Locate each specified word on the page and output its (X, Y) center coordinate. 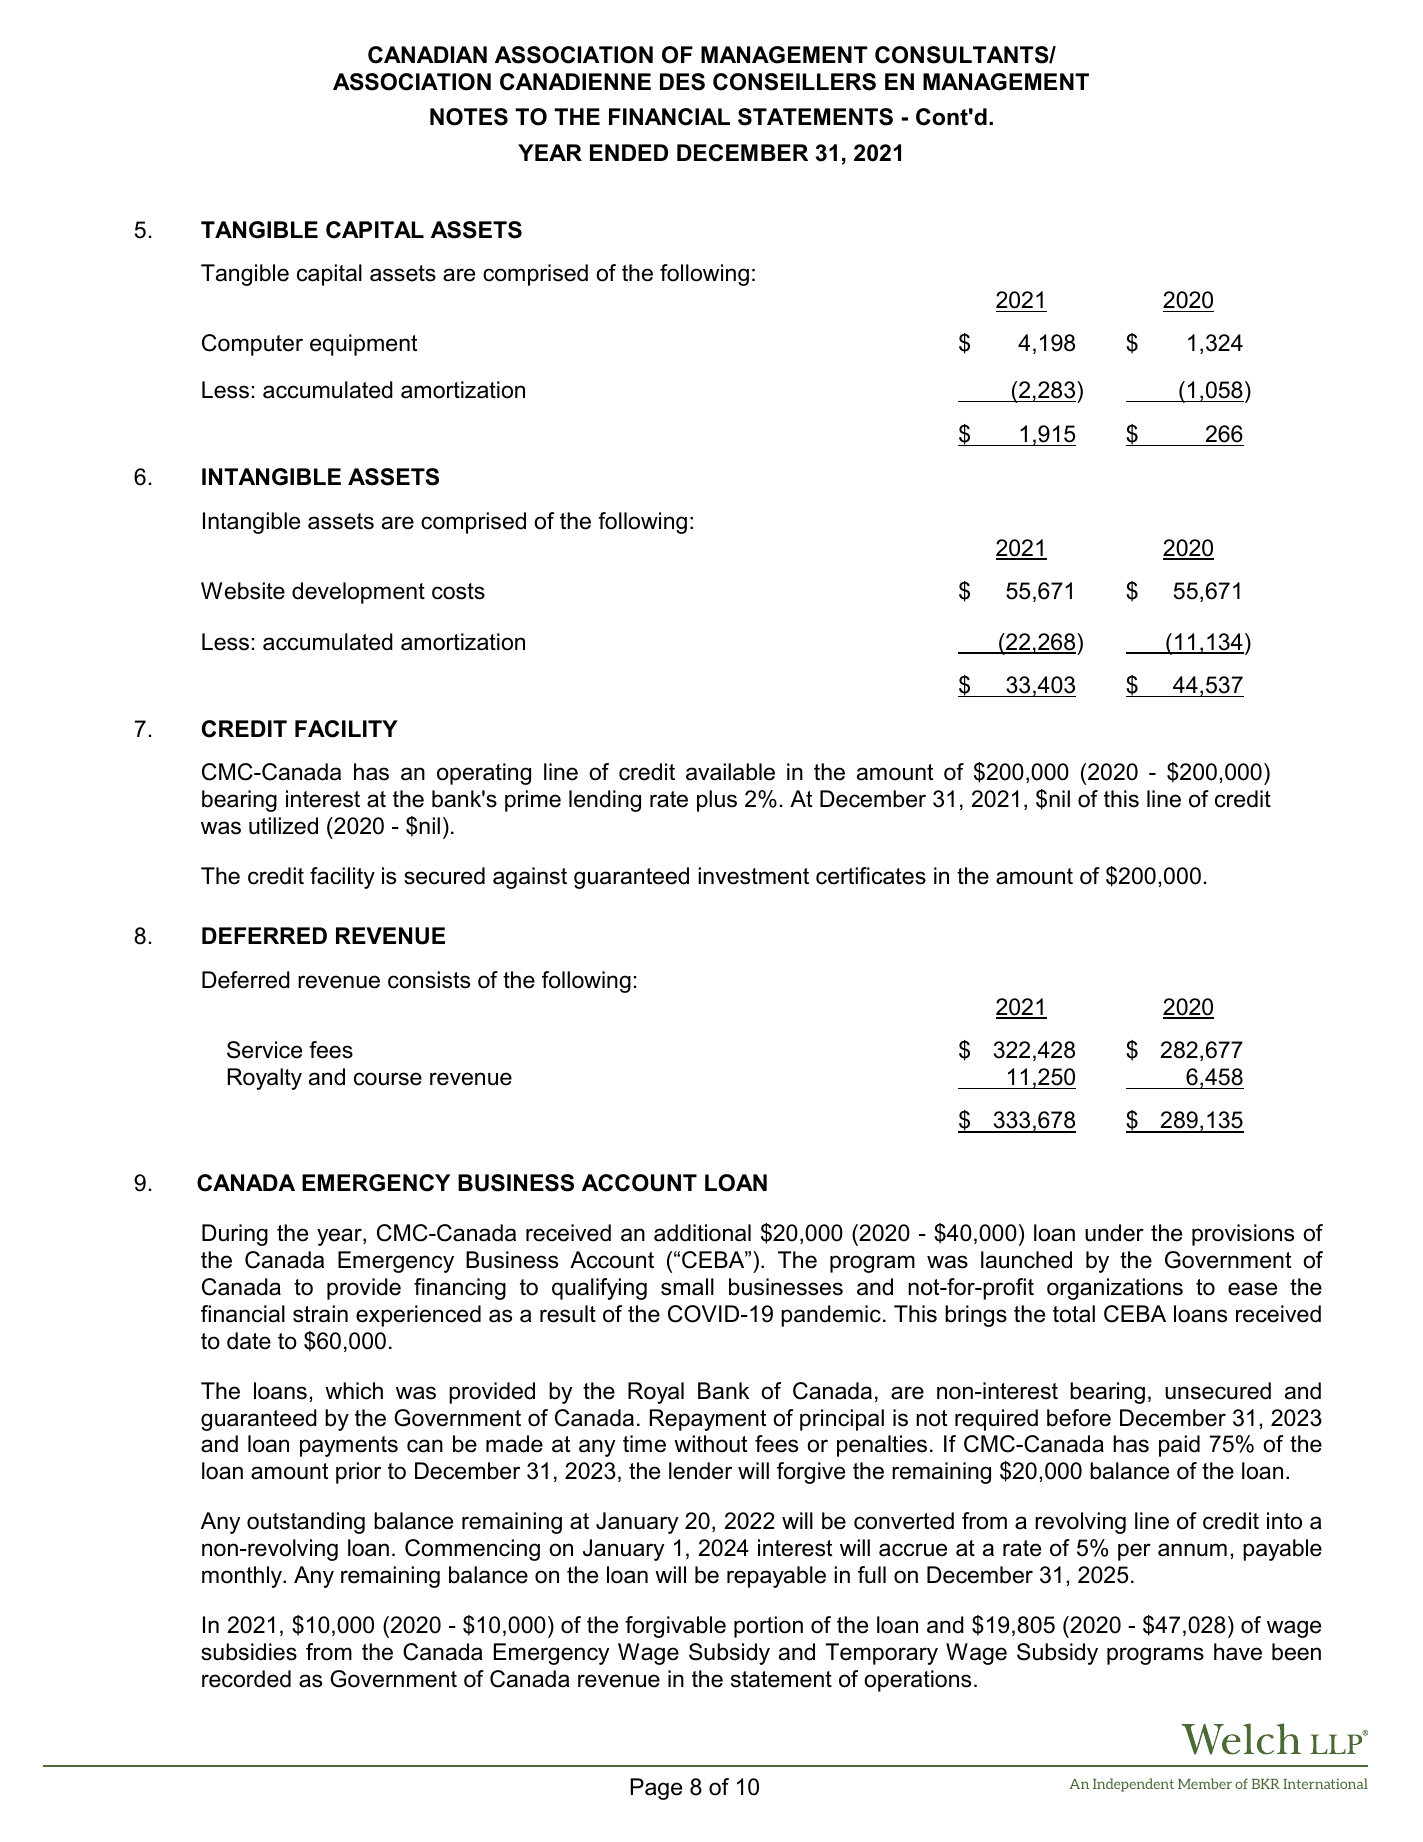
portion (768, 1627)
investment (753, 876)
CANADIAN (427, 55)
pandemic (831, 1316)
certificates (871, 876)
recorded (246, 1679)
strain (320, 1314)
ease (1252, 1289)
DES (682, 82)
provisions (1243, 1235)
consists (429, 980)
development (358, 593)
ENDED (629, 152)
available (730, 772)
